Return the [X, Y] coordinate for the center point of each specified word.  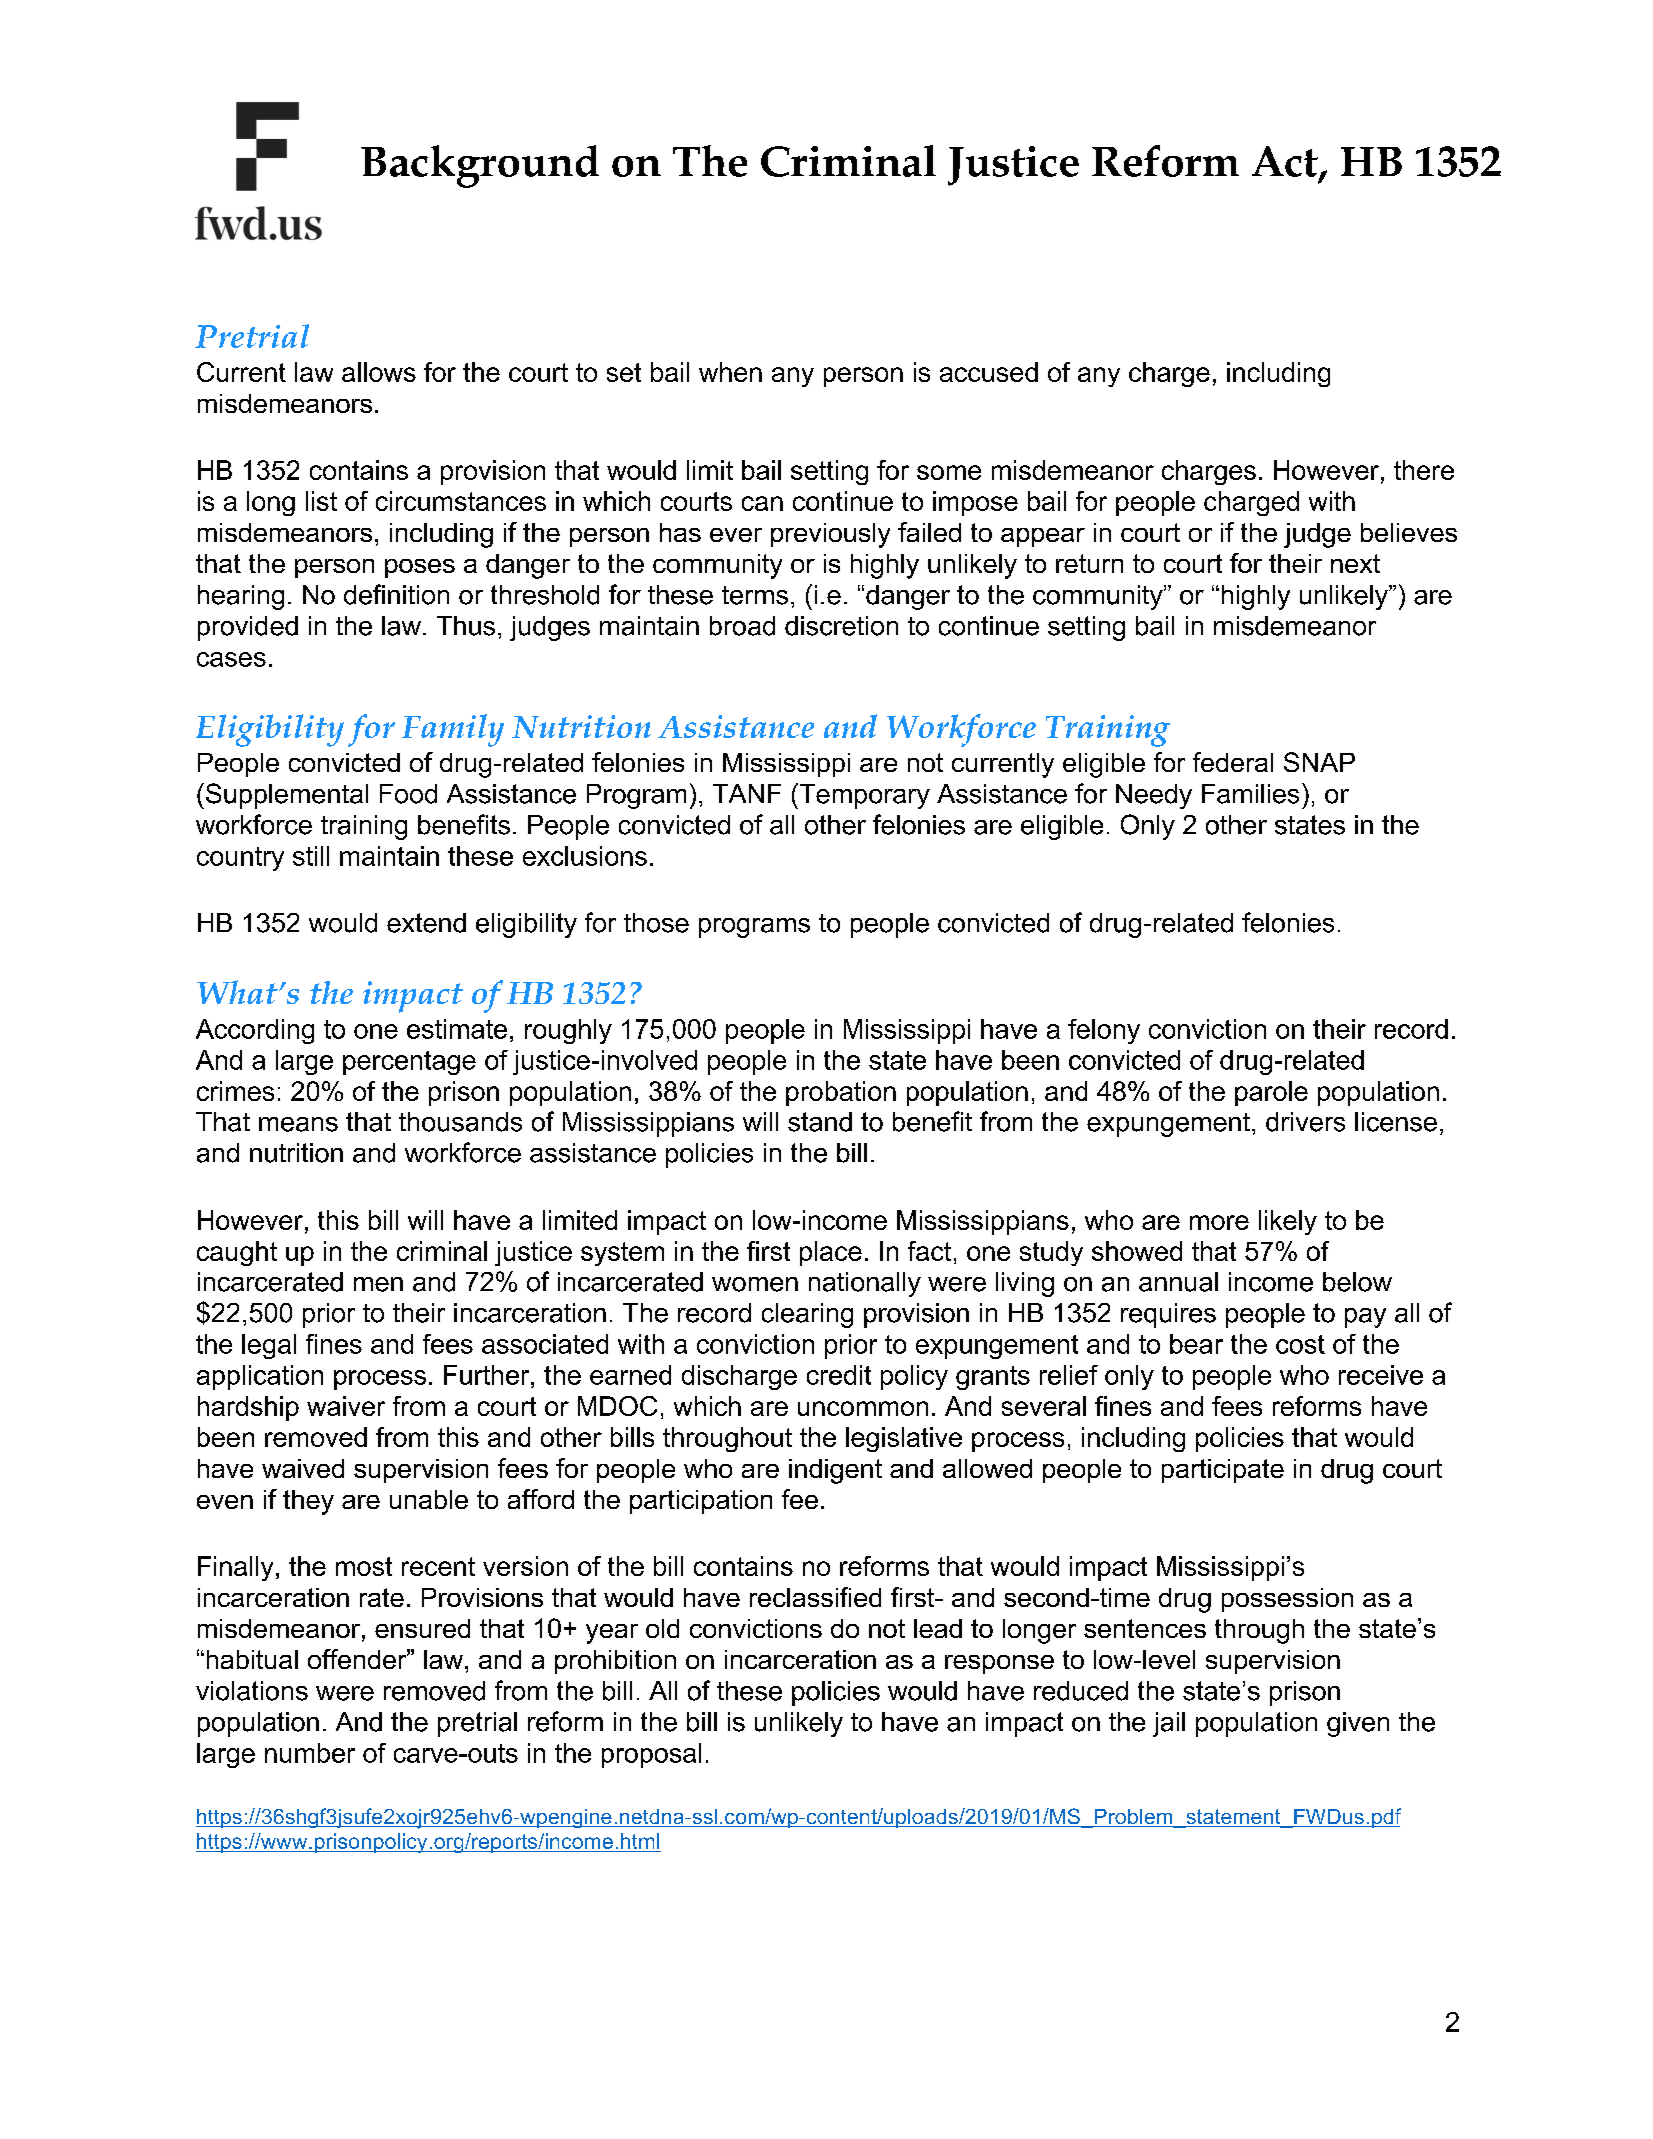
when [730, 372]
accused [989, 372]
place [831, 1253]
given [1358, 1724]
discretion [841, 626]
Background [480, 166]
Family [453, 730]
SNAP [1319, 762]
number [310, 1753]
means [298, 1124]
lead [938, 1628]
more [1219, 1222]
